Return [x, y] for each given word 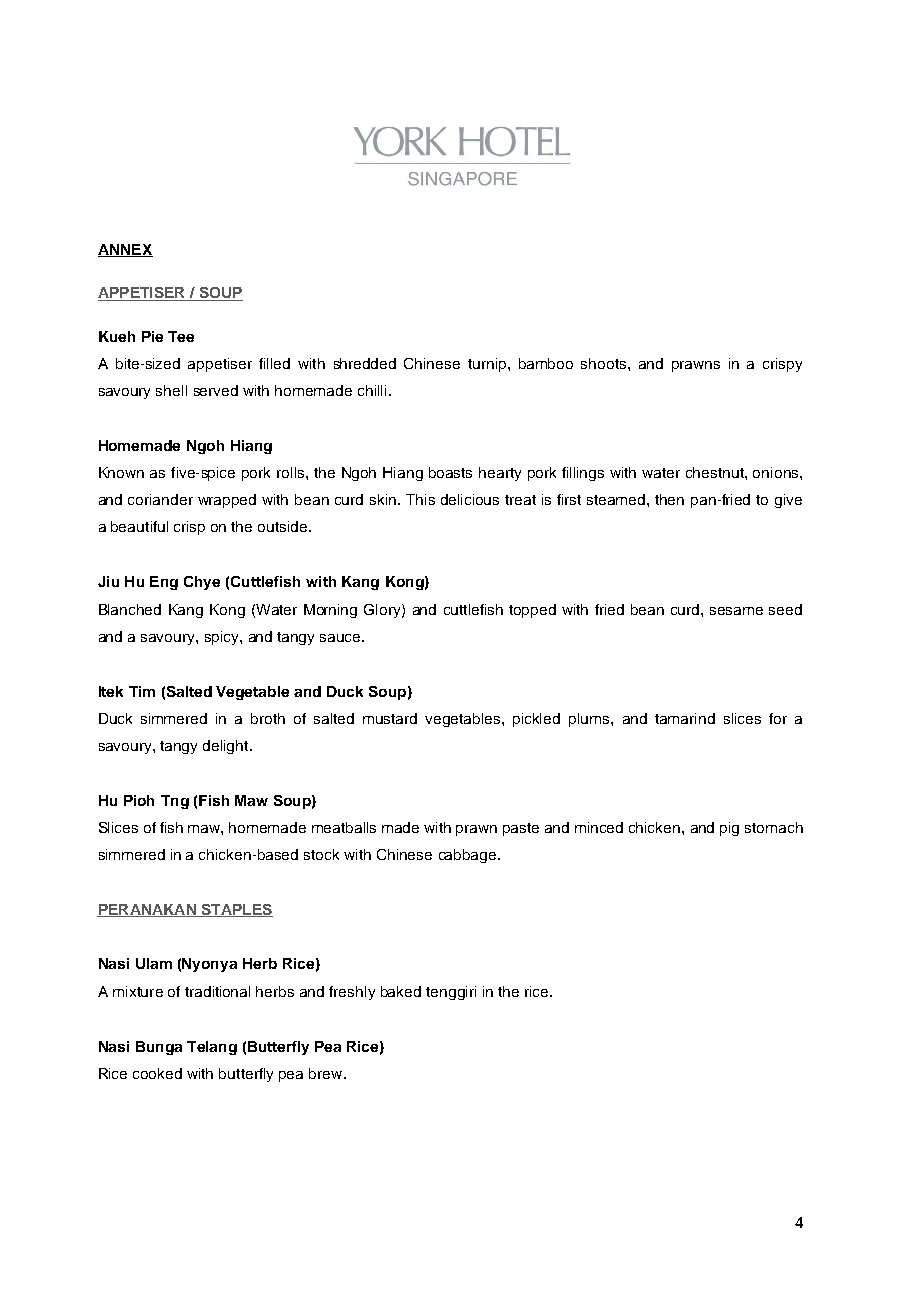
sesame [736, 611]
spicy [223, 638]
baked [401, 991]
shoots [605, 363]
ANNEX [125, 250]
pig [729, 829]
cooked [157, 1073]
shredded [365, 363]
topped [532, 611]
